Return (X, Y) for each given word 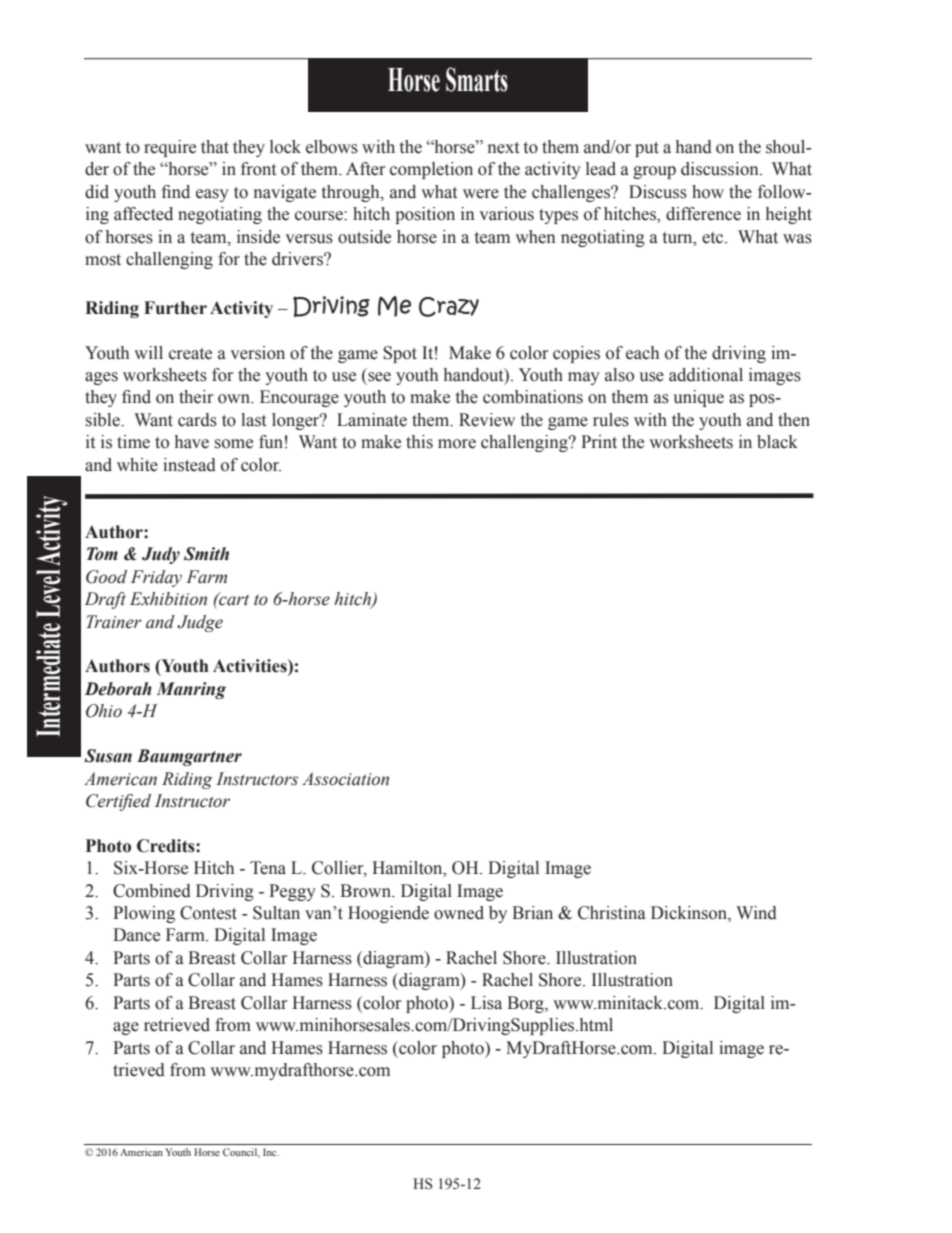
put (647, 149)
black (777, 442)
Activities (251, 666)
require (170, 148)
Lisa (486, 1003)
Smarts (477, 79)
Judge (200, 623)
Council (241, 1153)
